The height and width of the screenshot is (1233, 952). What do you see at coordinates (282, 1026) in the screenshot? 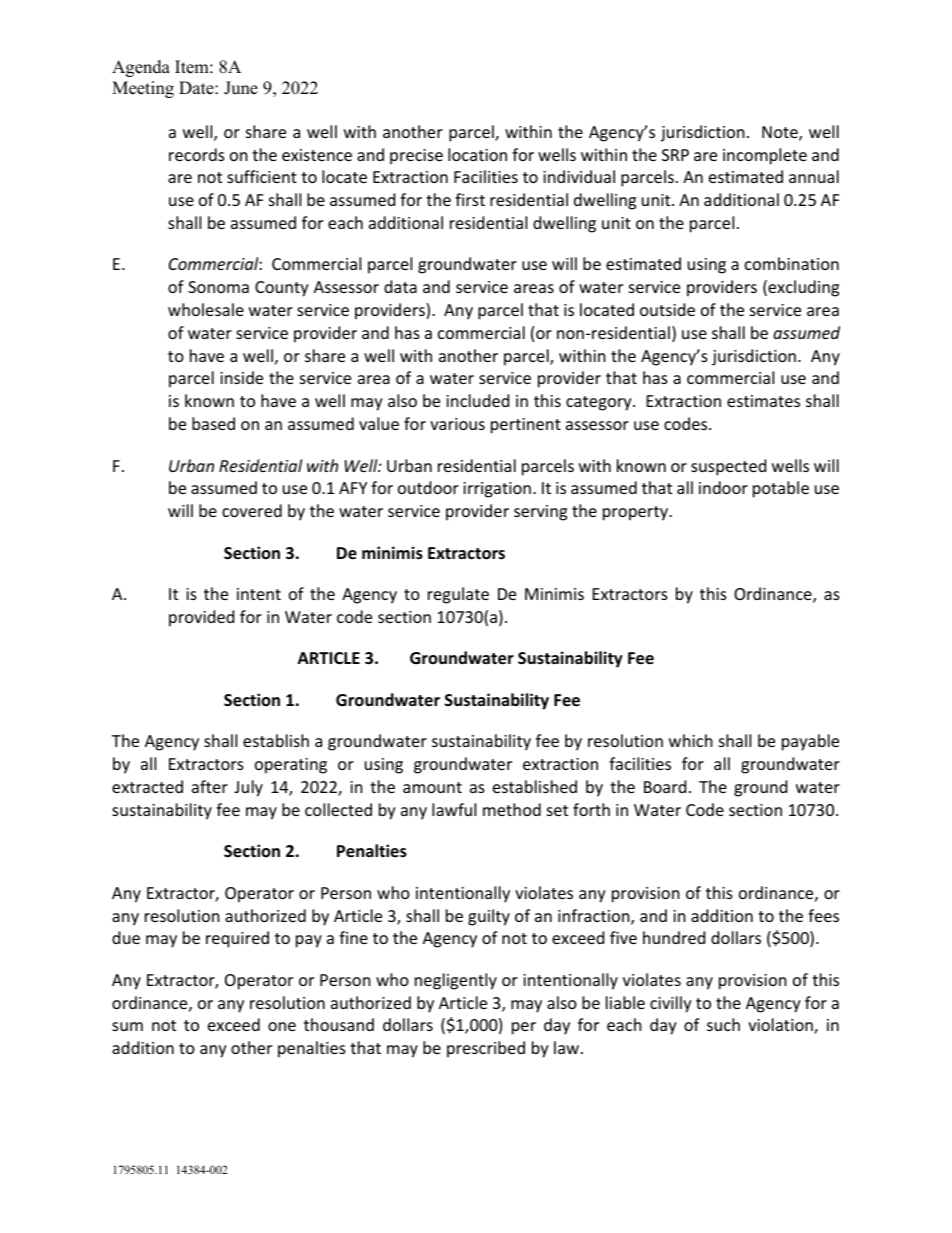
I see `one` at bounding box center [282, 1026].
